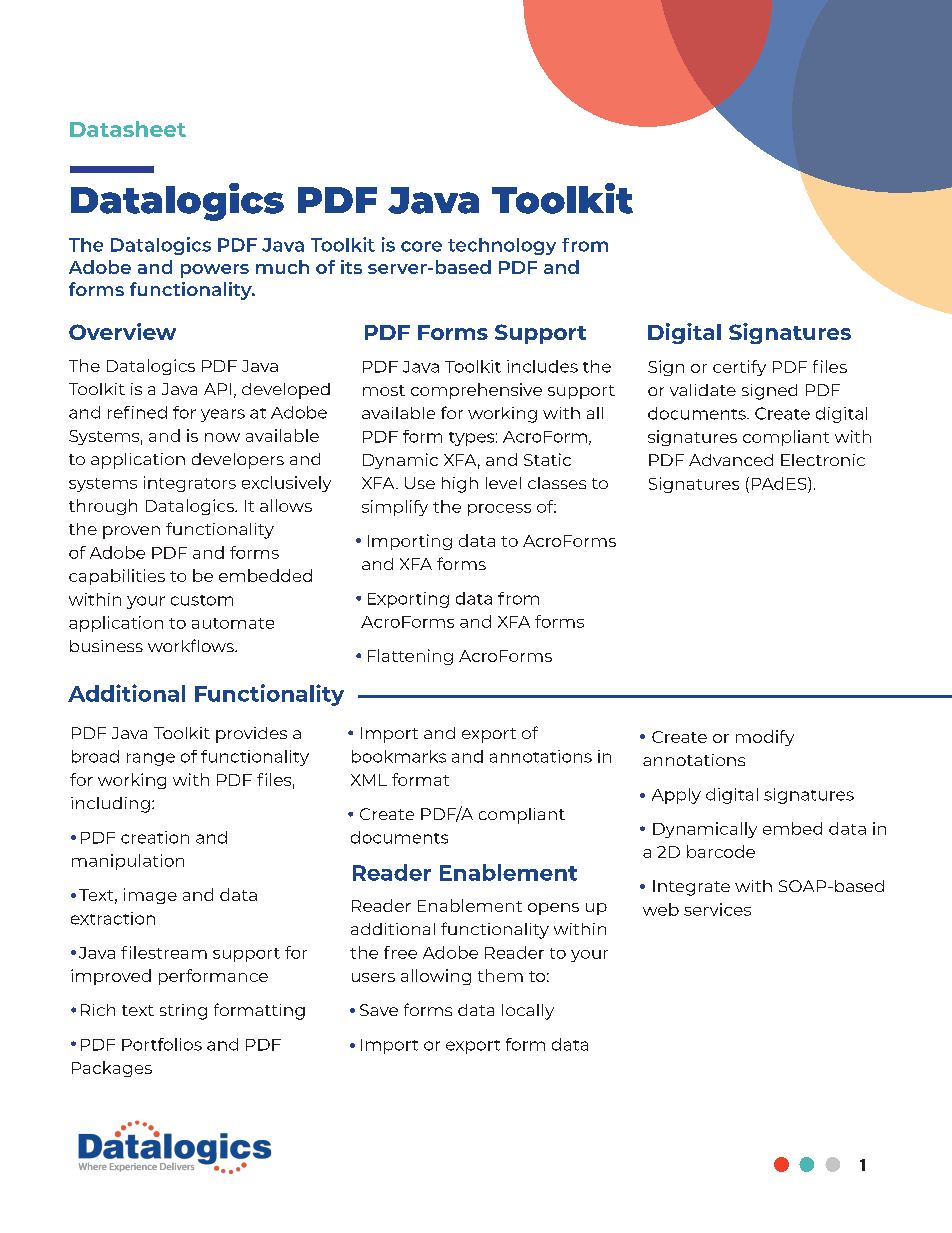  What do you see at coordinates (717, 909) in the page?
I see `services` at bounding box center [717, 909].
